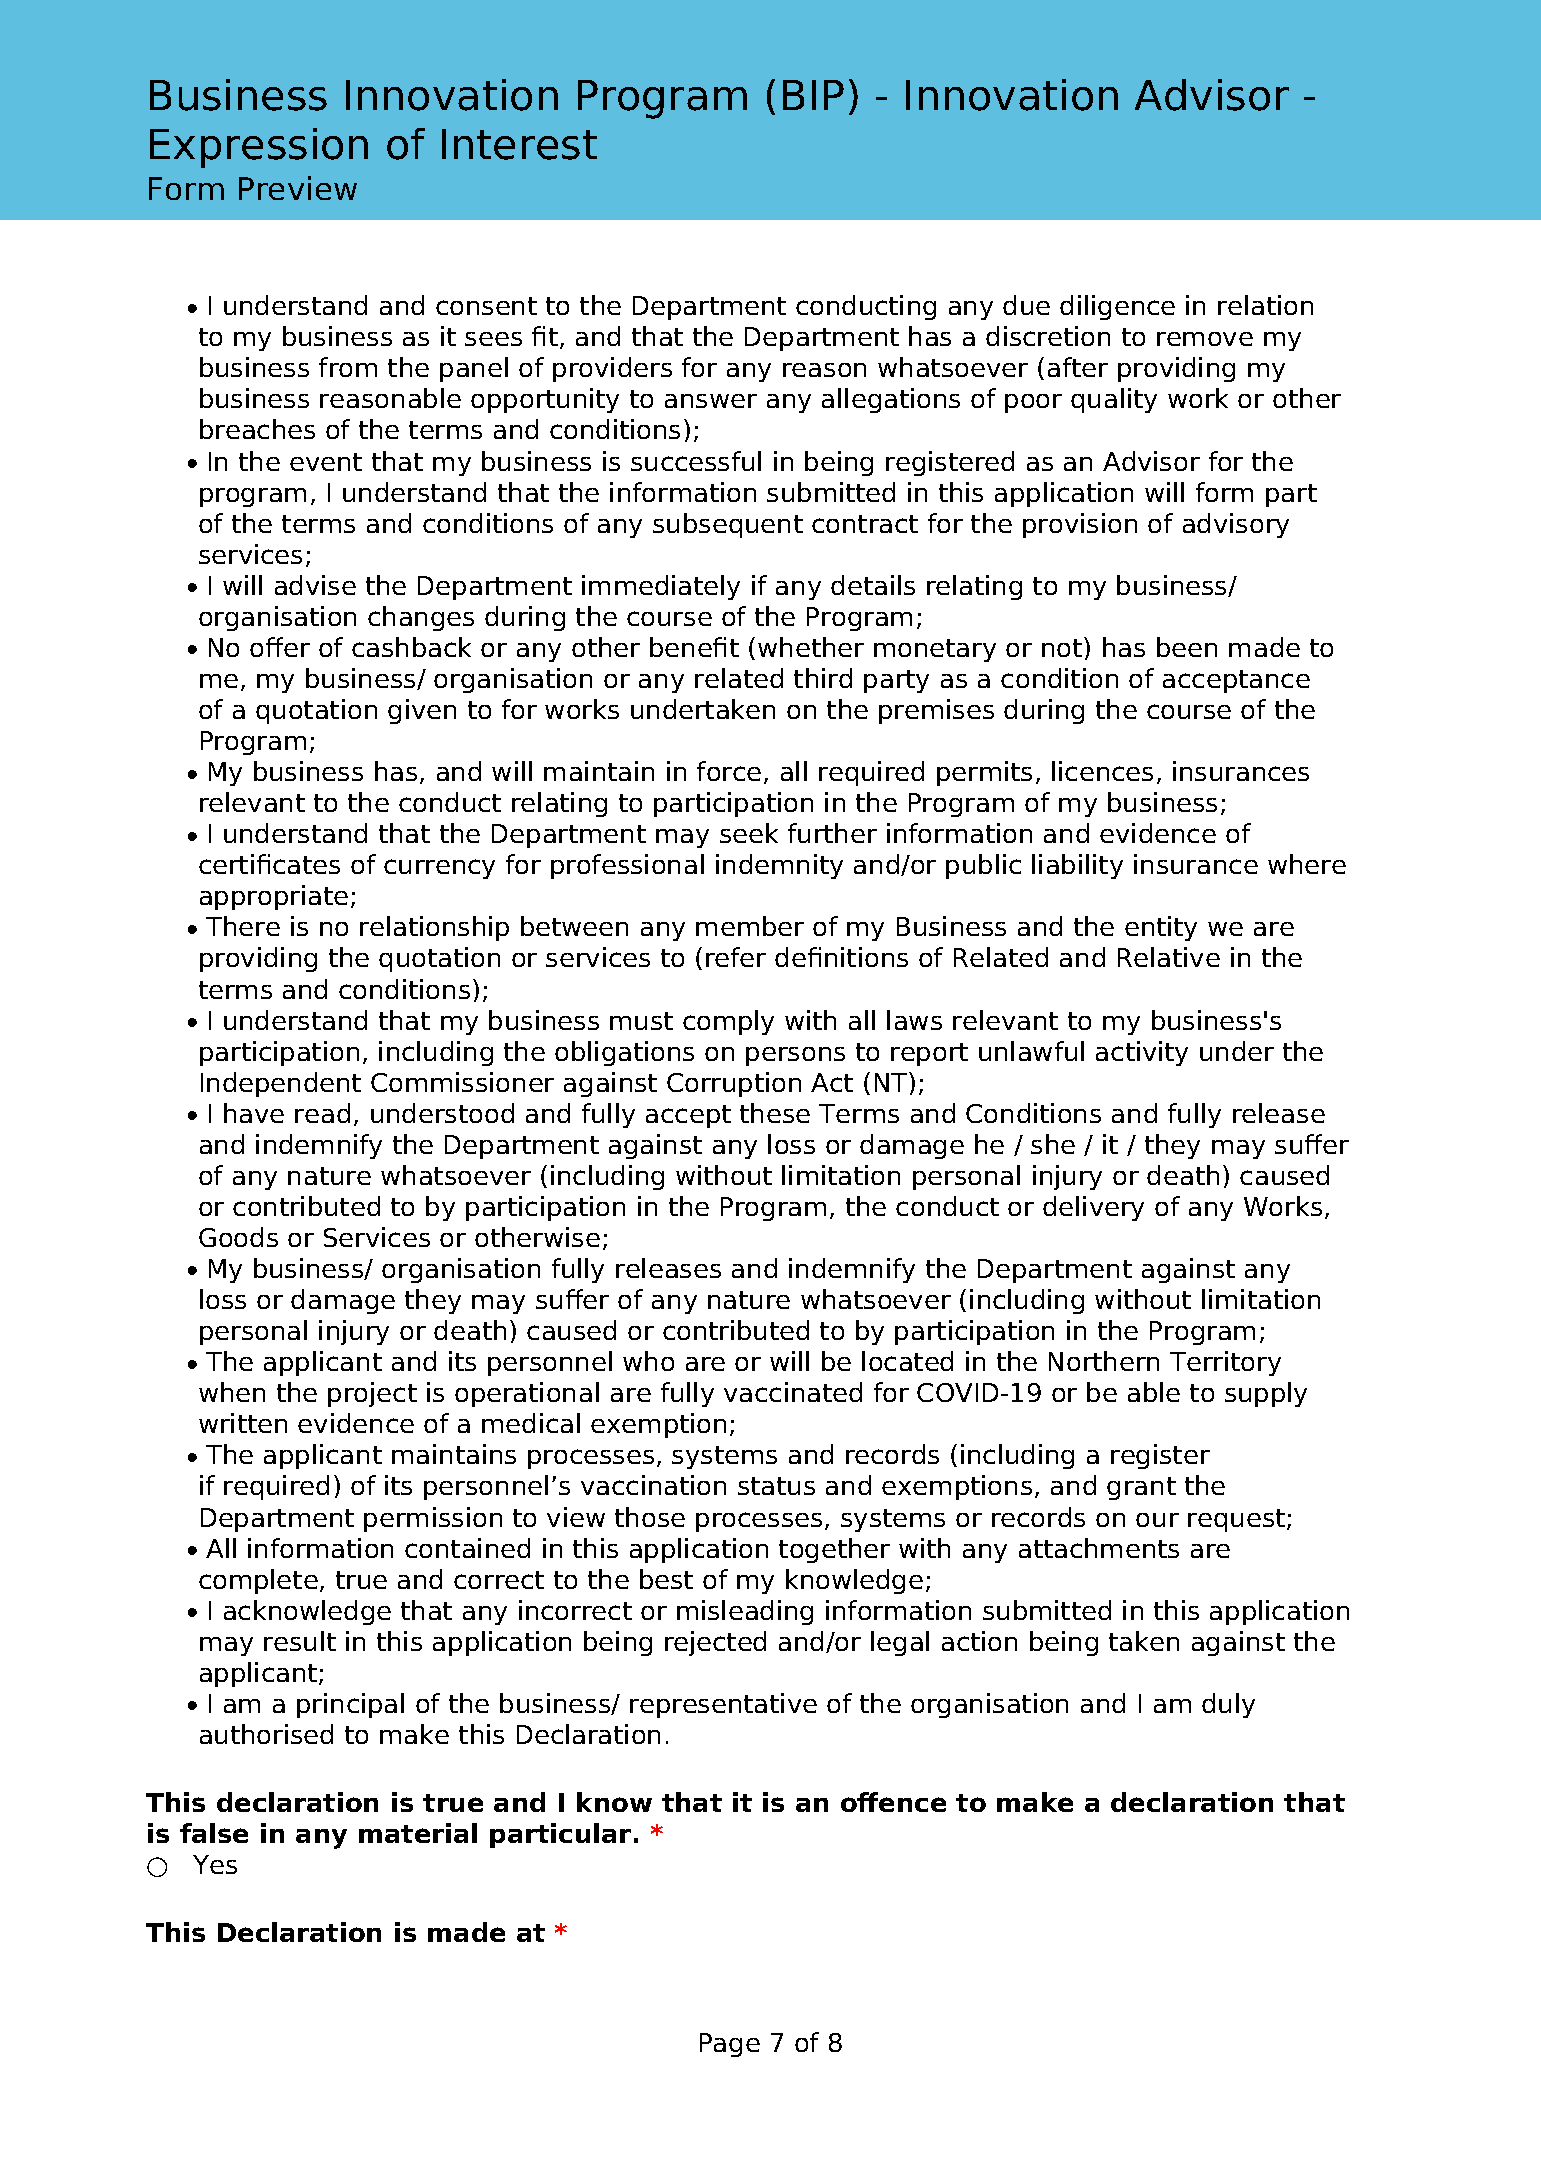 This screenshot has height=2179, width=1541. What do you see at coordinates (1117, 307) in the screenshot?
I see `diligence` at bounding box center [1117, 307].
